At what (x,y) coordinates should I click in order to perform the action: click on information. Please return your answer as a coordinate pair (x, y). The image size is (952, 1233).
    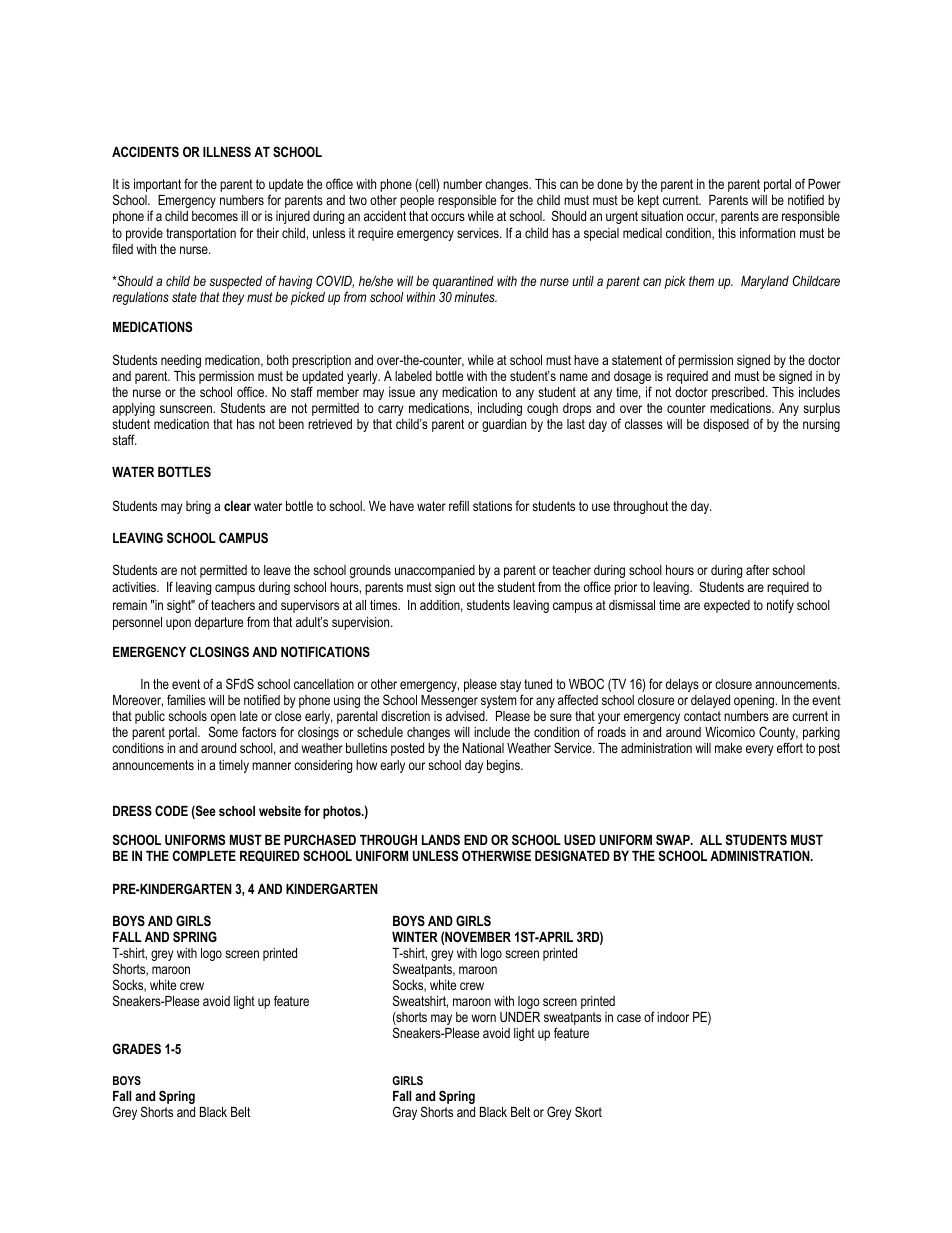
    Looking at the image, I should click on (767, 232).
